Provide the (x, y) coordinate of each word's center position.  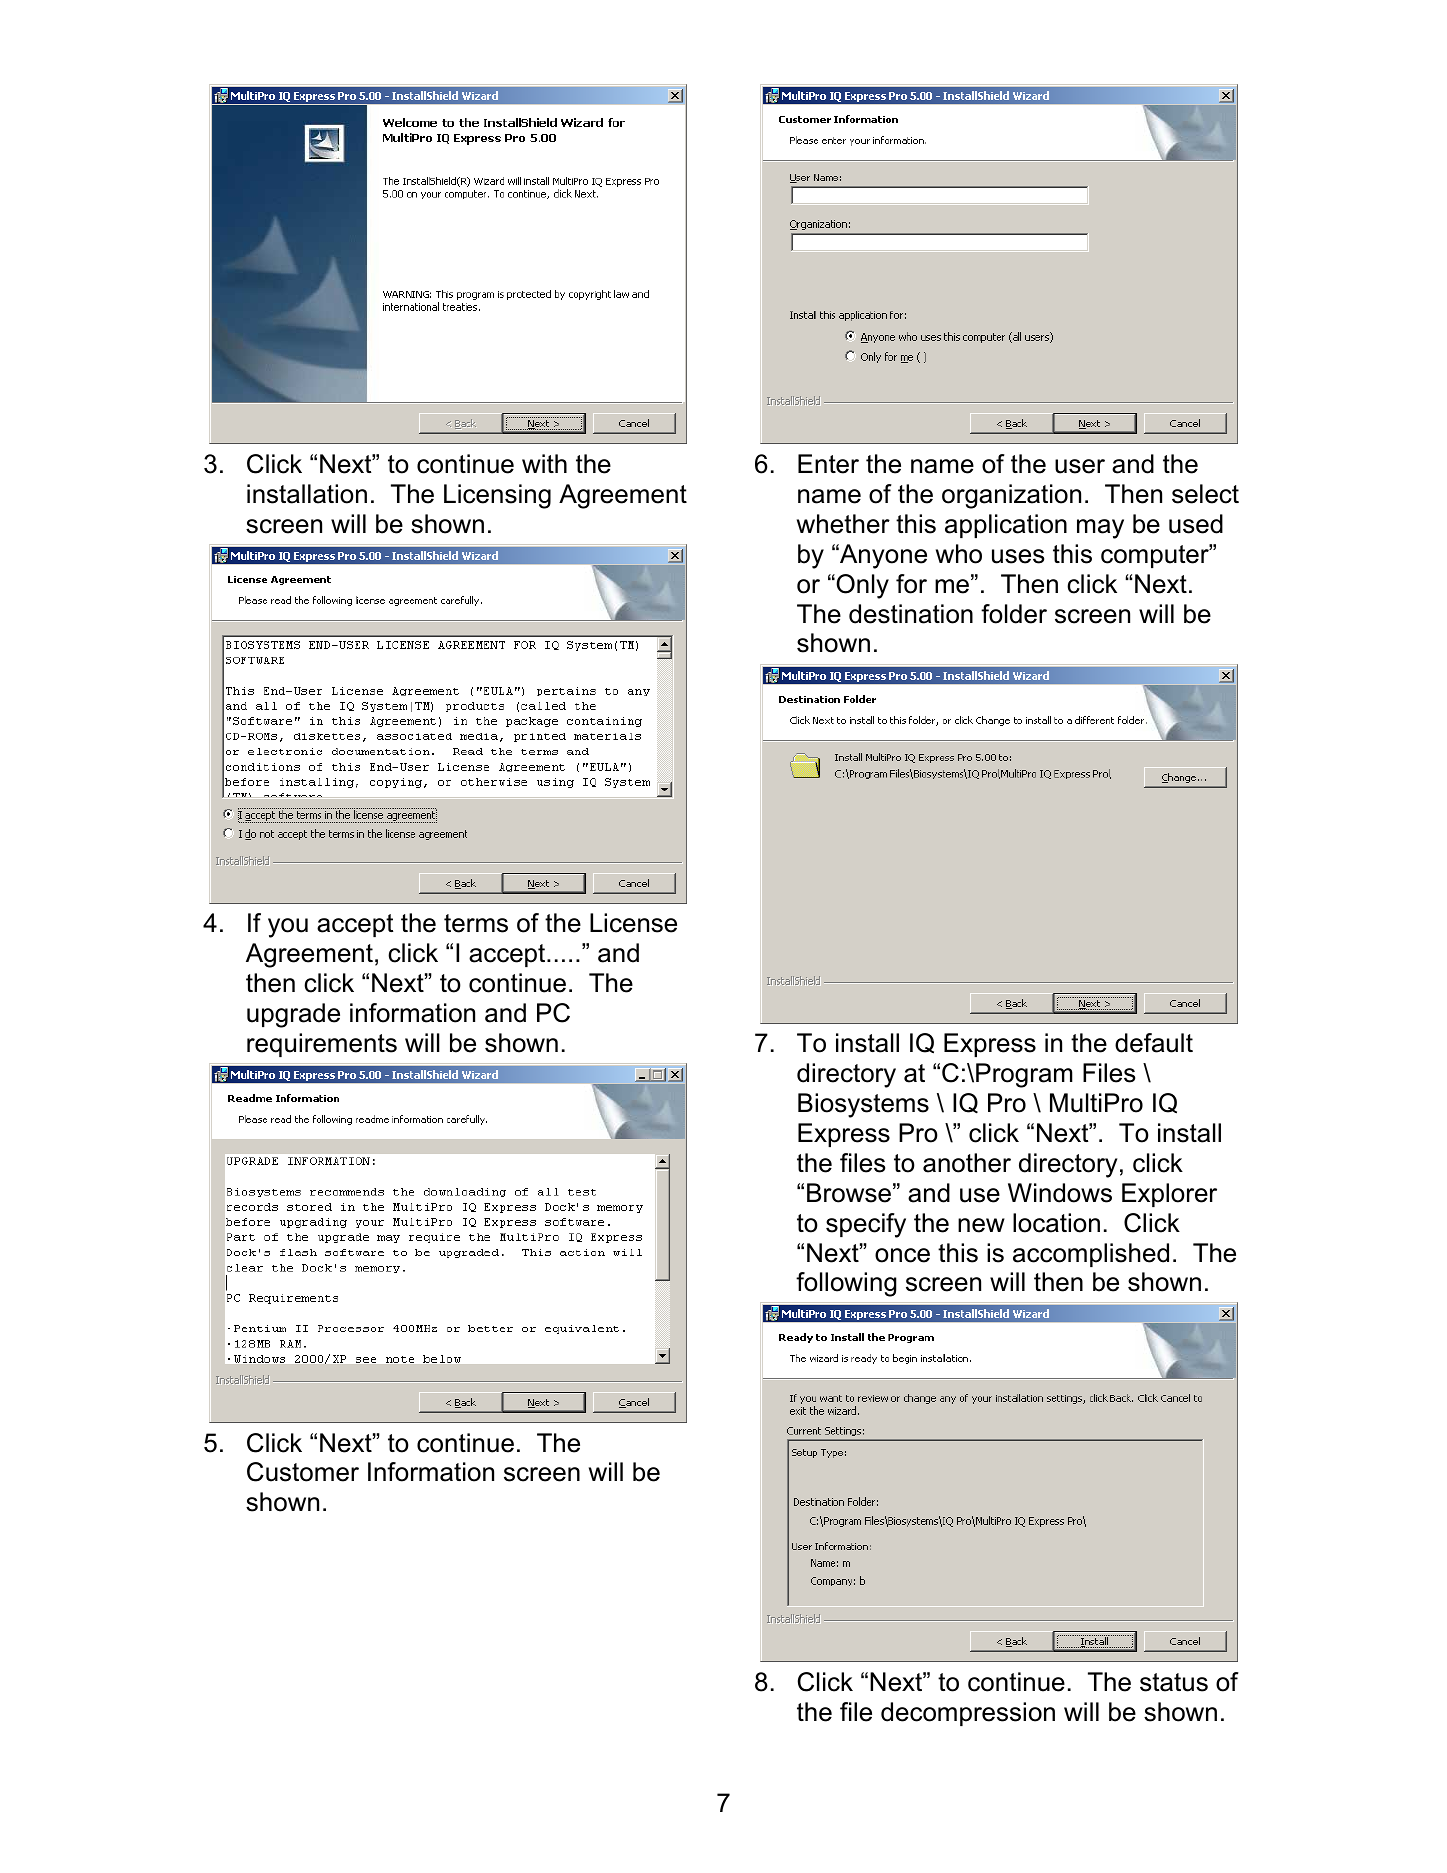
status (1174, 1682)
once (902, 1255)
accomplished (1091, 1255)
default (1154, 1043)
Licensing (497, 496)
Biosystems (863, 1105)
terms (476, 923)
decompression (968, 1714)
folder (1014, 614)
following (846, 1284)
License (633, 923)
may (1100, 529)
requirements (322, 1045)
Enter (828, 464)
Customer (303, 1472)
